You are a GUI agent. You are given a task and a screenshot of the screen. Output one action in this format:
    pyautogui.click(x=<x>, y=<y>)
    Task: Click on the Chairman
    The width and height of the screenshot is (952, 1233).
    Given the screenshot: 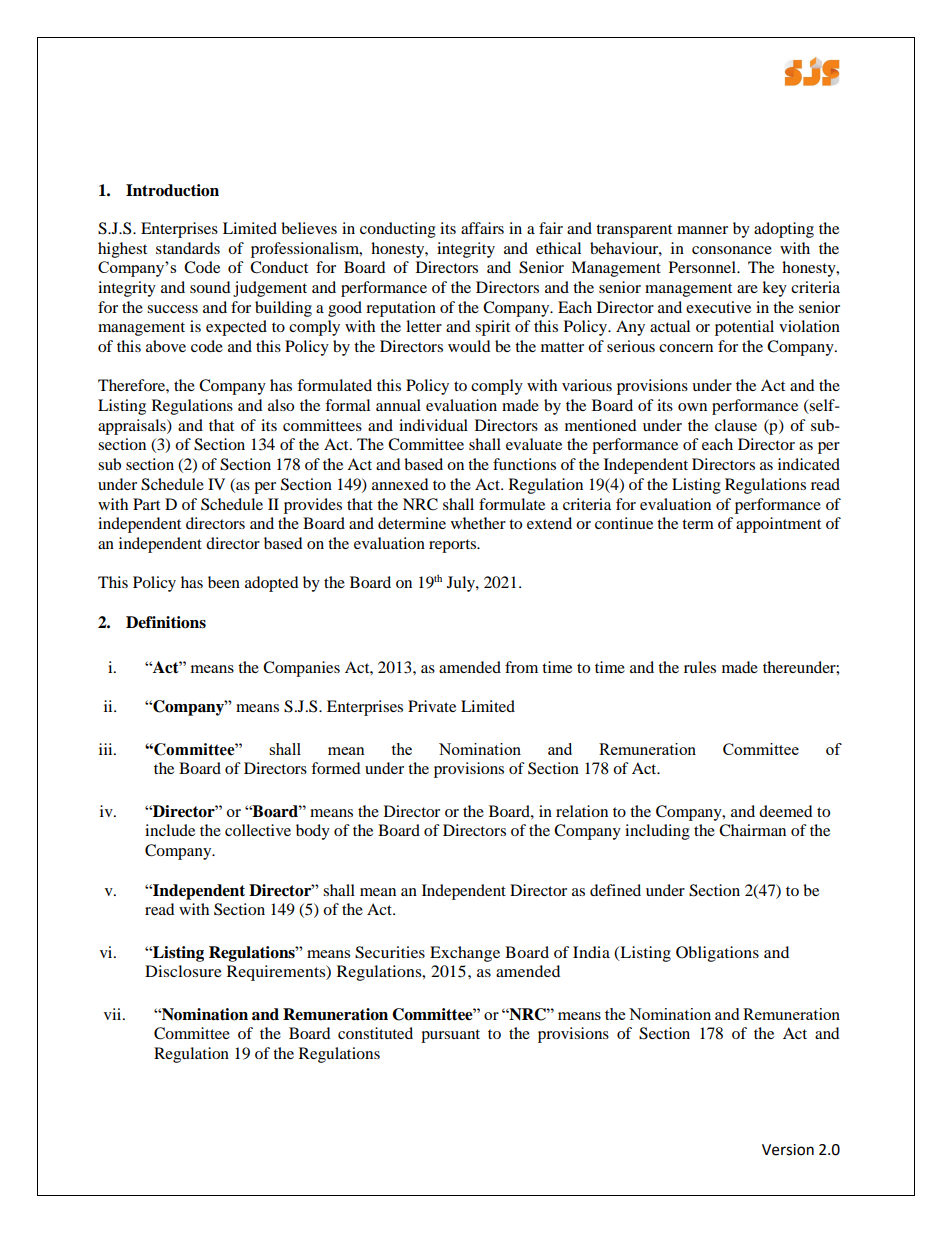 What is the action you would take?
    pyautogui.click(x=752, y=830)
